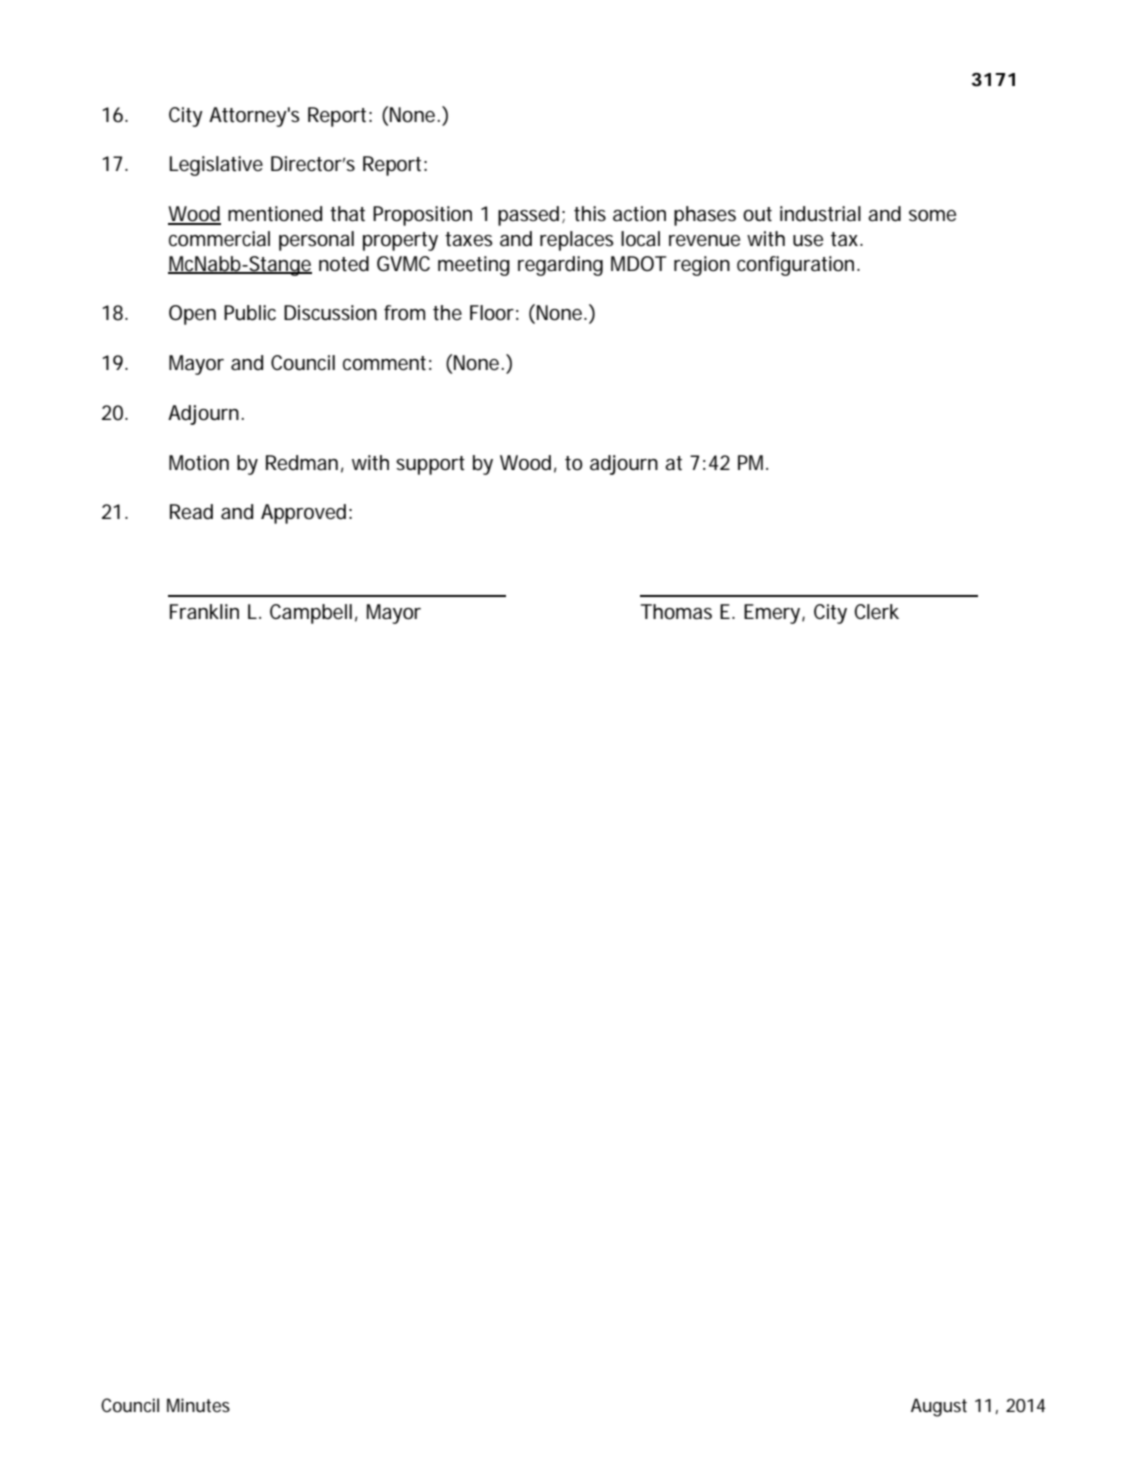 The height and width of the screenshot is (1483, 1146). What do you see at coordinates (795, 266) in the screenshot?
I see `configuration` at bounding box center [795, 266].
